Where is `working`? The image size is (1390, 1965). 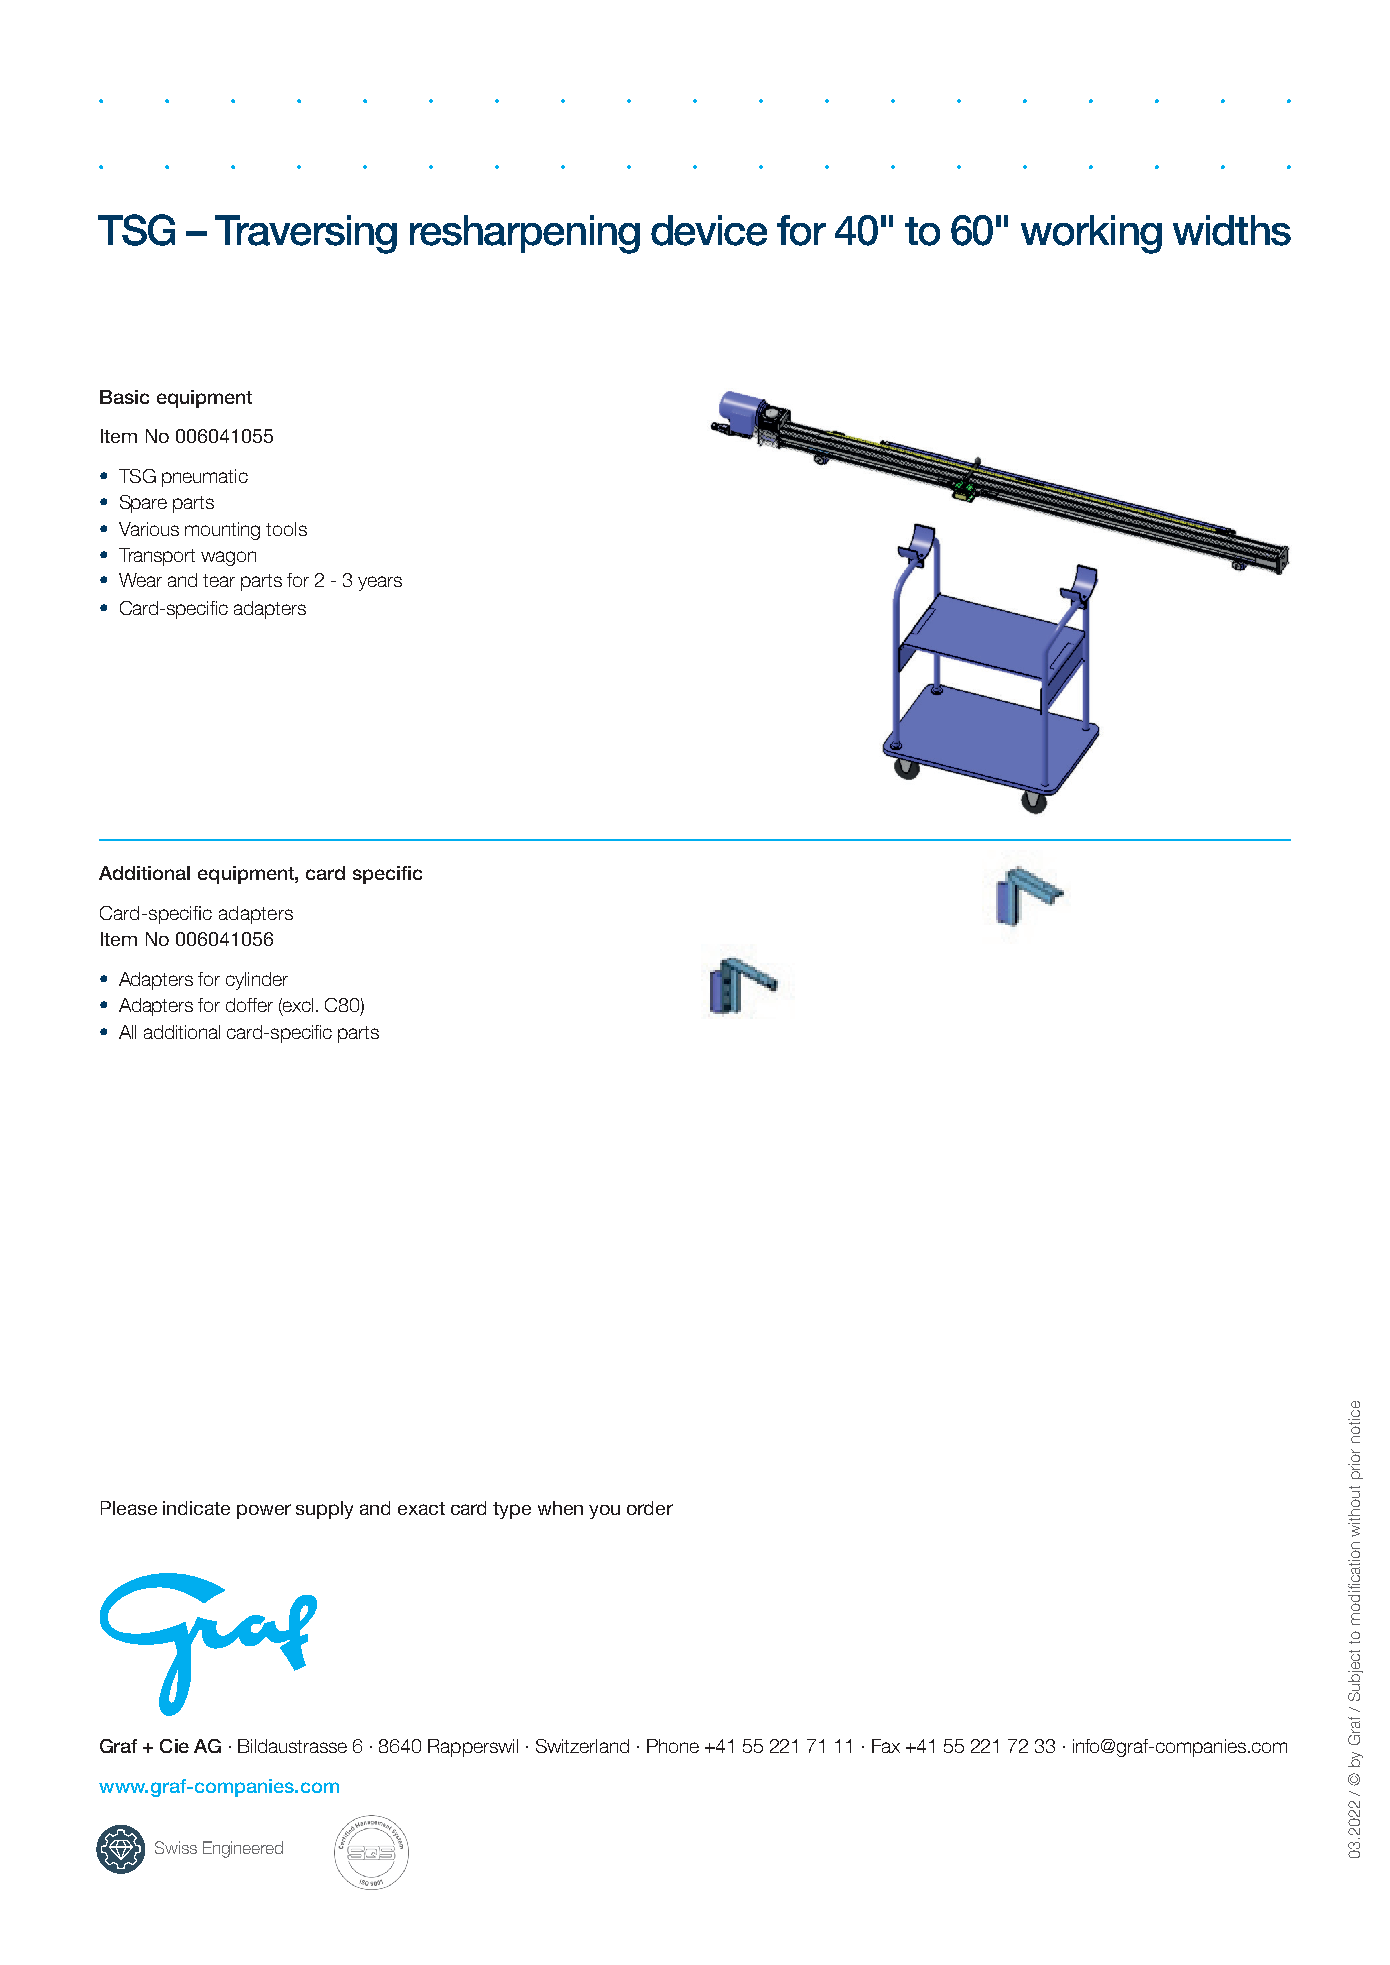
working is located at coordinates (1091, 234).
